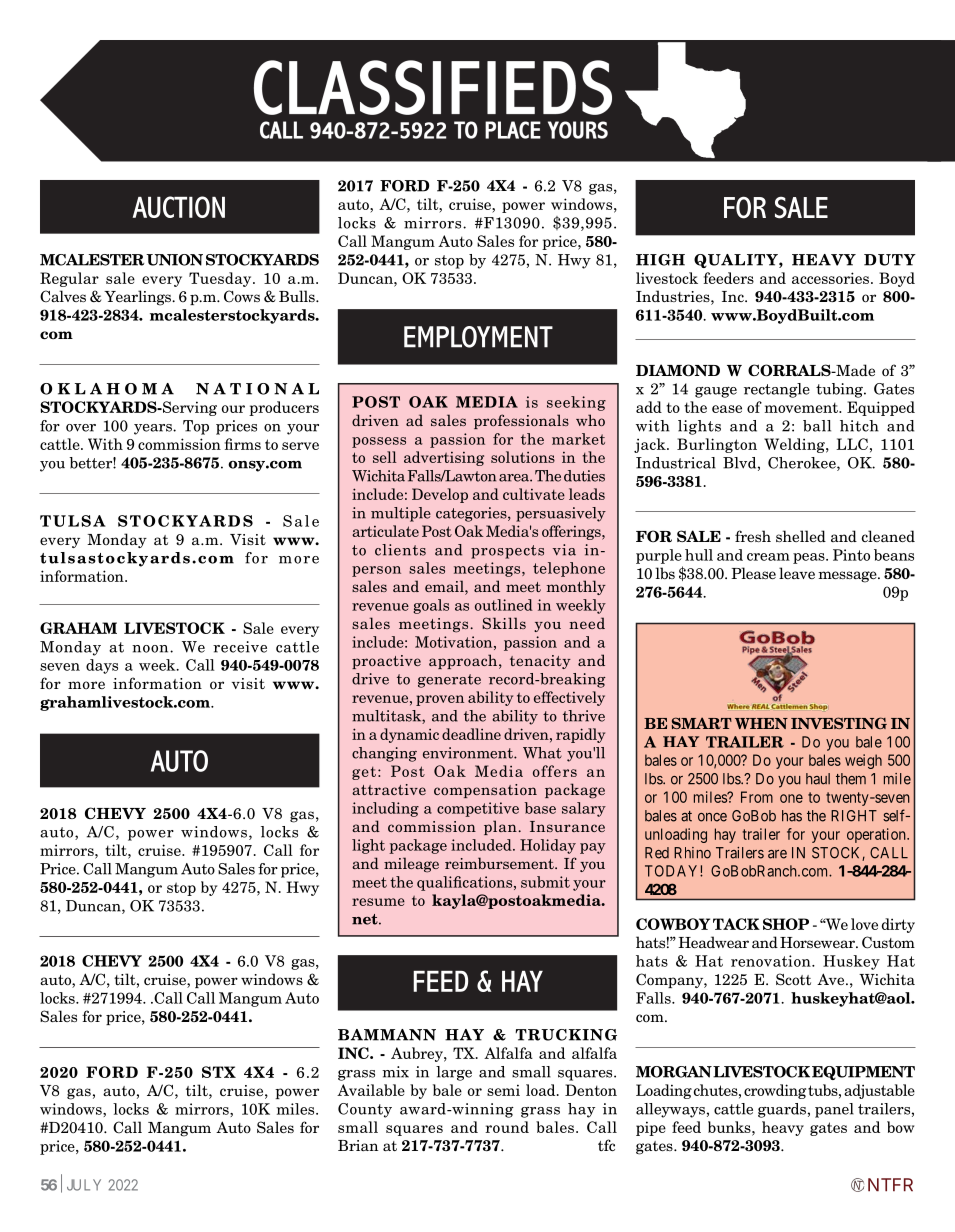 The height and width of the document is (1232, 955). I want to click on years, so click(154, 429).
